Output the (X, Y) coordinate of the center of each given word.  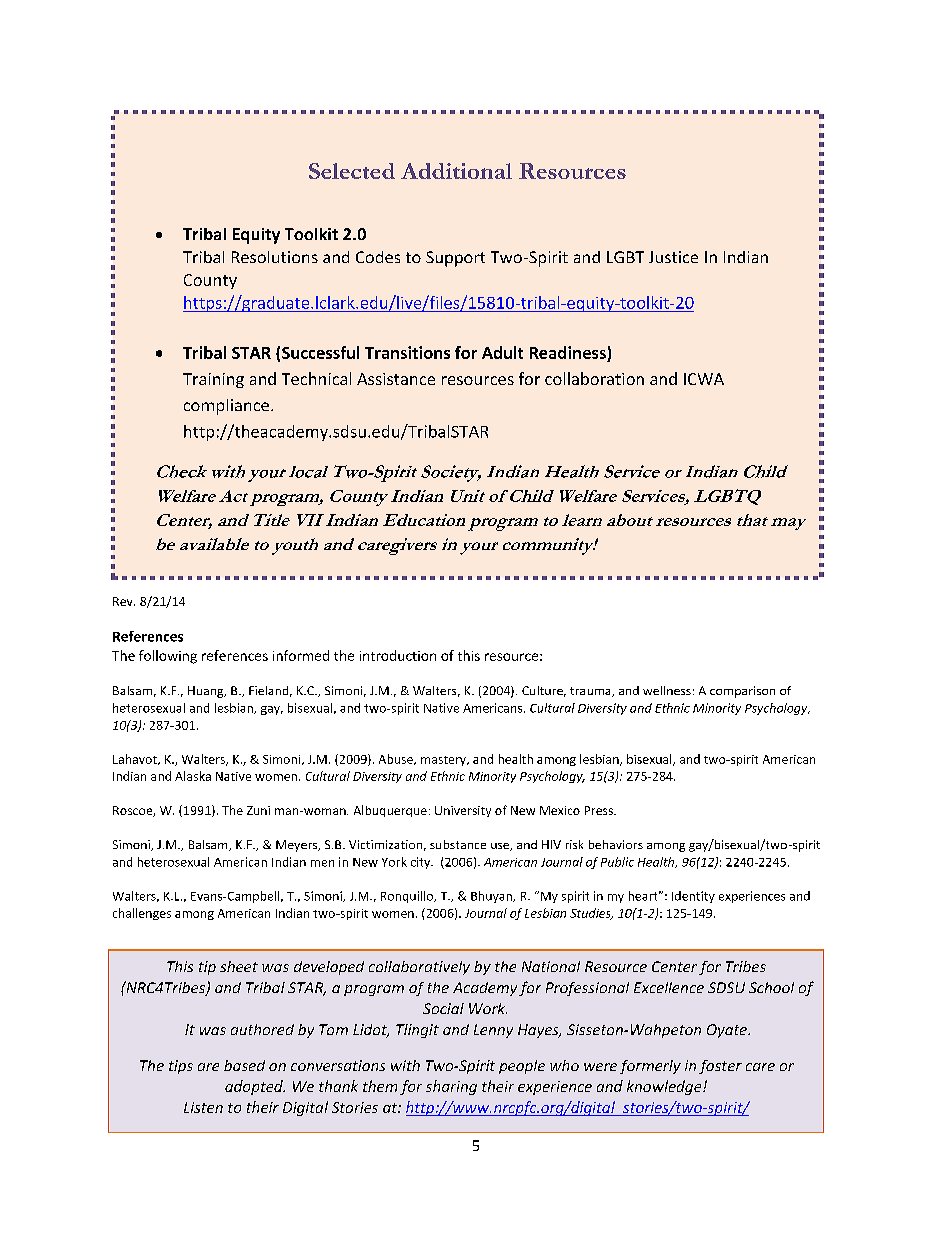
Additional (456, 171)
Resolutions (275, 257)
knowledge (665, 1087)
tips (181, 1067)
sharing (451, 1087)
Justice (673, 257)
